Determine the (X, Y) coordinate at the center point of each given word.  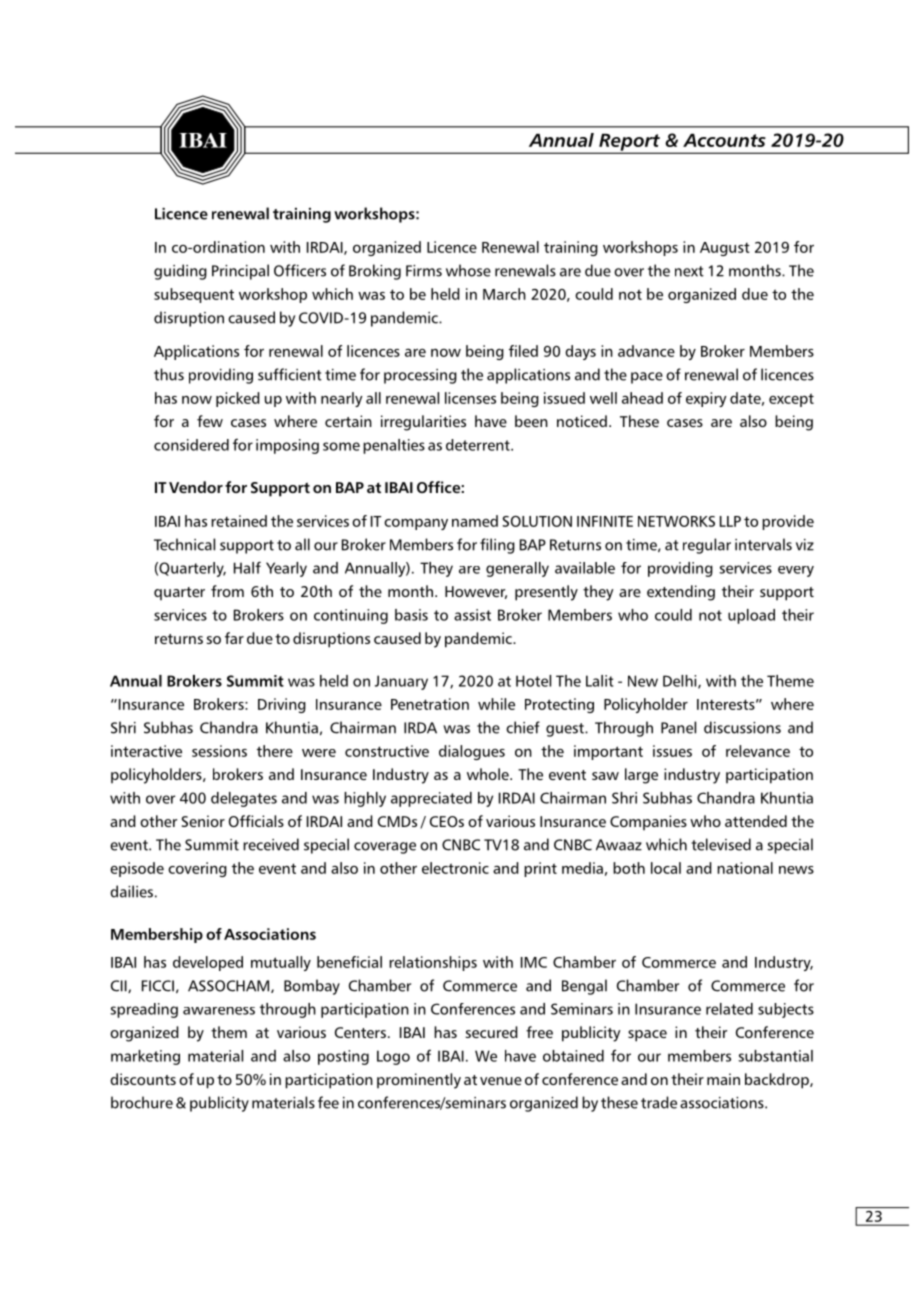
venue (501, 1081)
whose (468, 270)
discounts (143, 1079)
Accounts (724, 140)
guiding (180, 272)
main (723, 1079)
